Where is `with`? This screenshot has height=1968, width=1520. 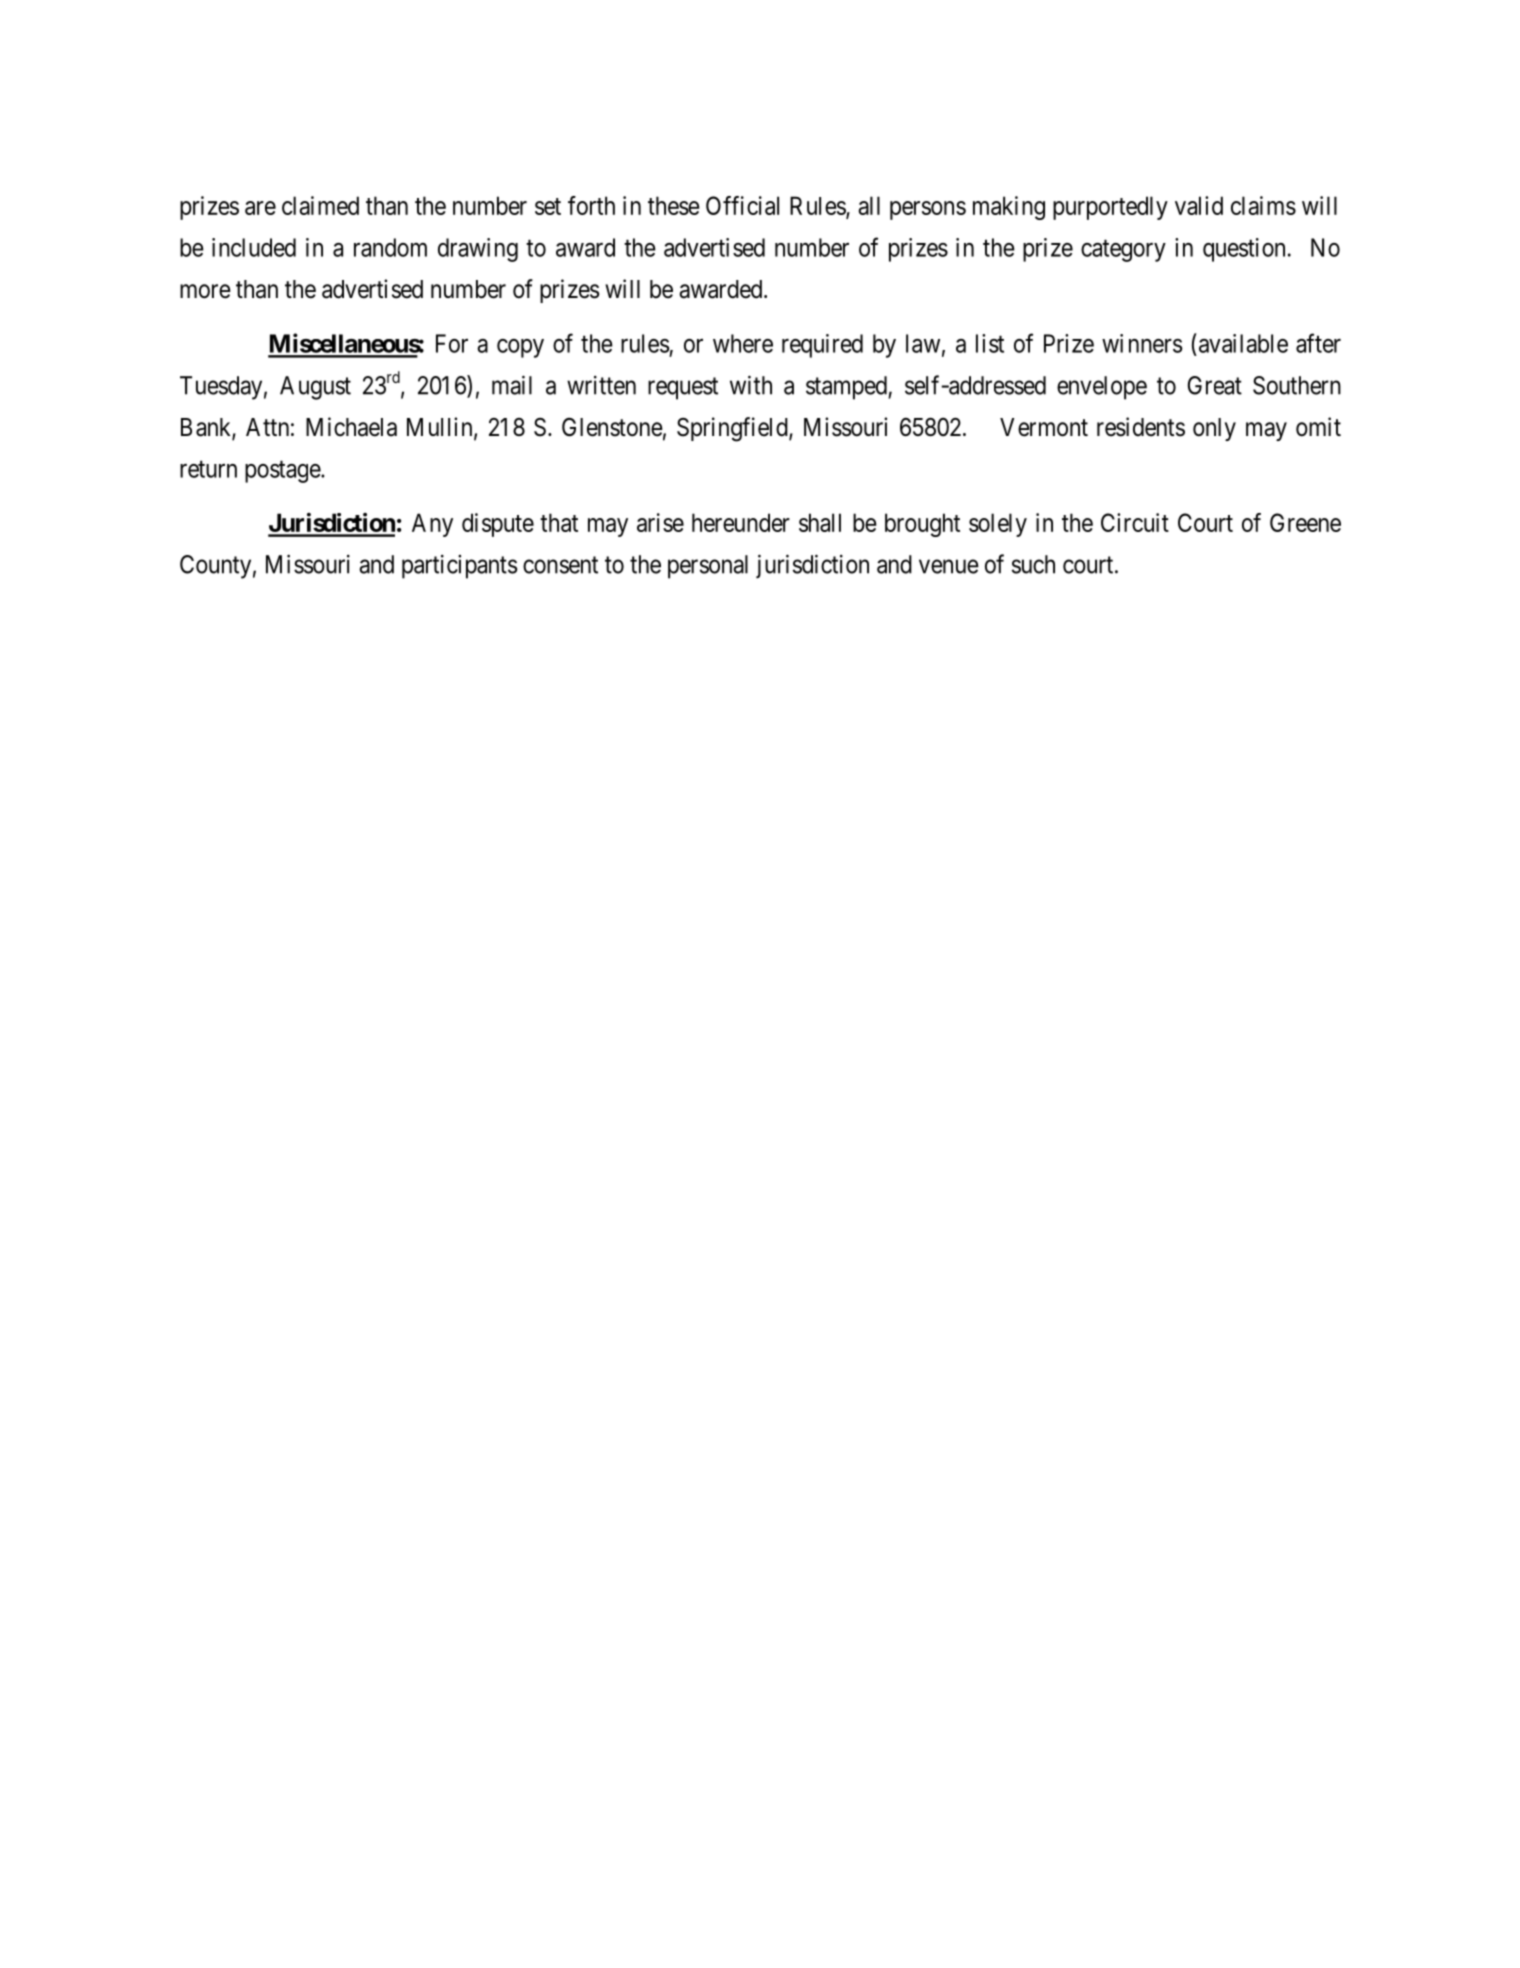
with is located at coordinates (751, 385).
